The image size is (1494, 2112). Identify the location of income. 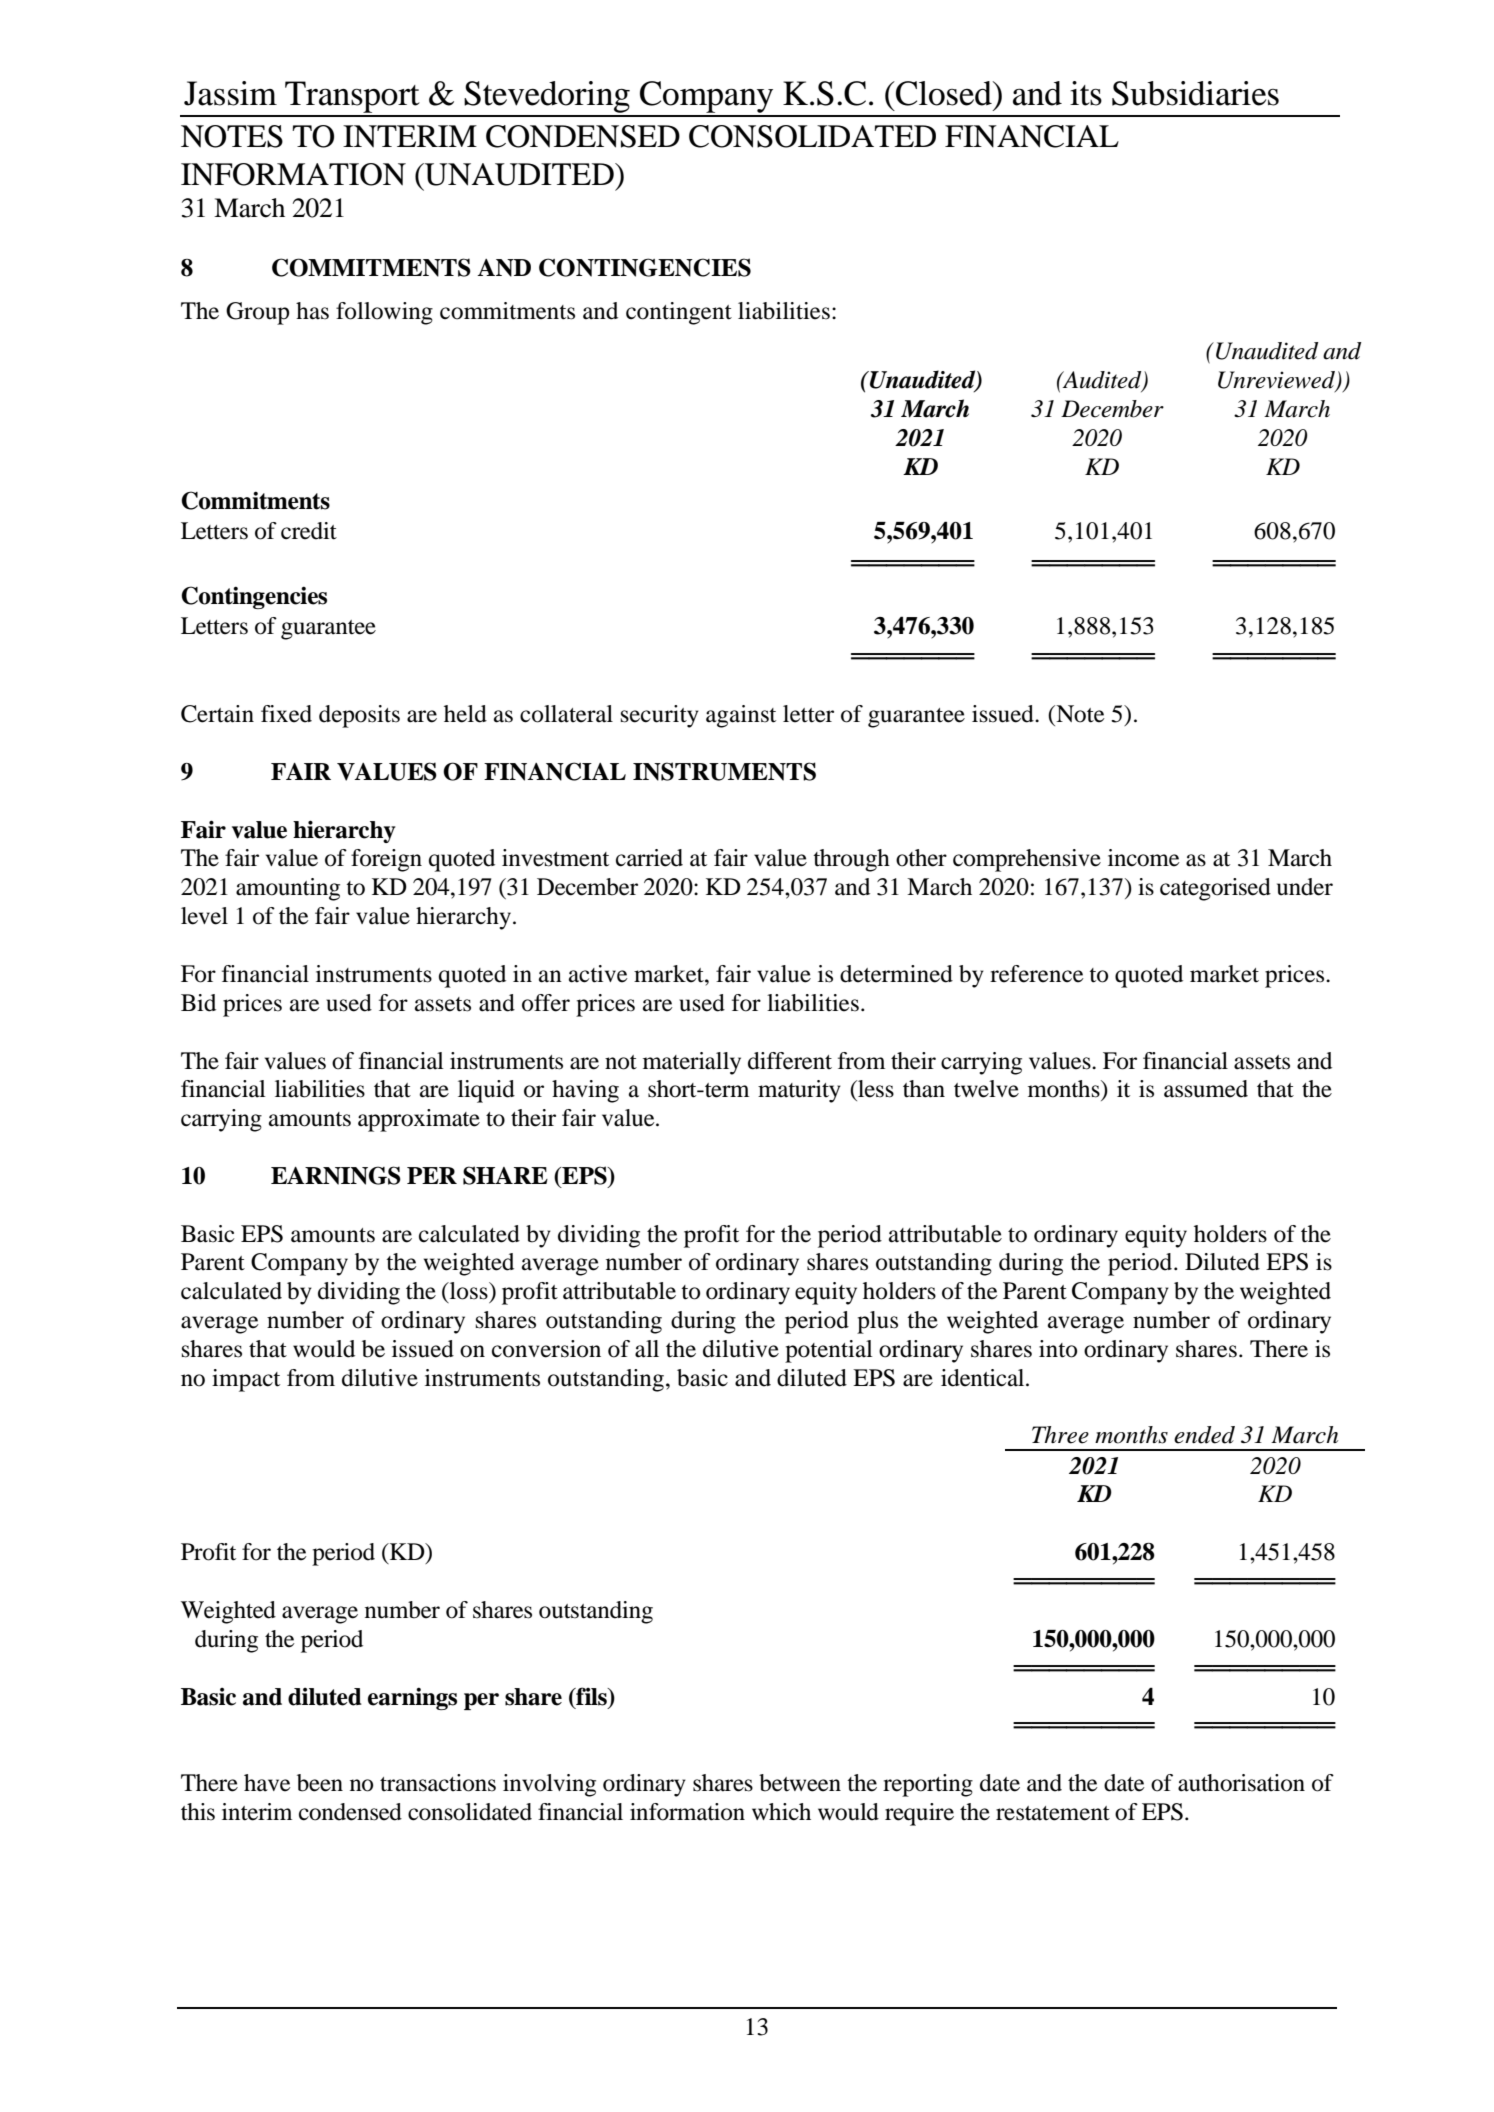
(1144, 858).
